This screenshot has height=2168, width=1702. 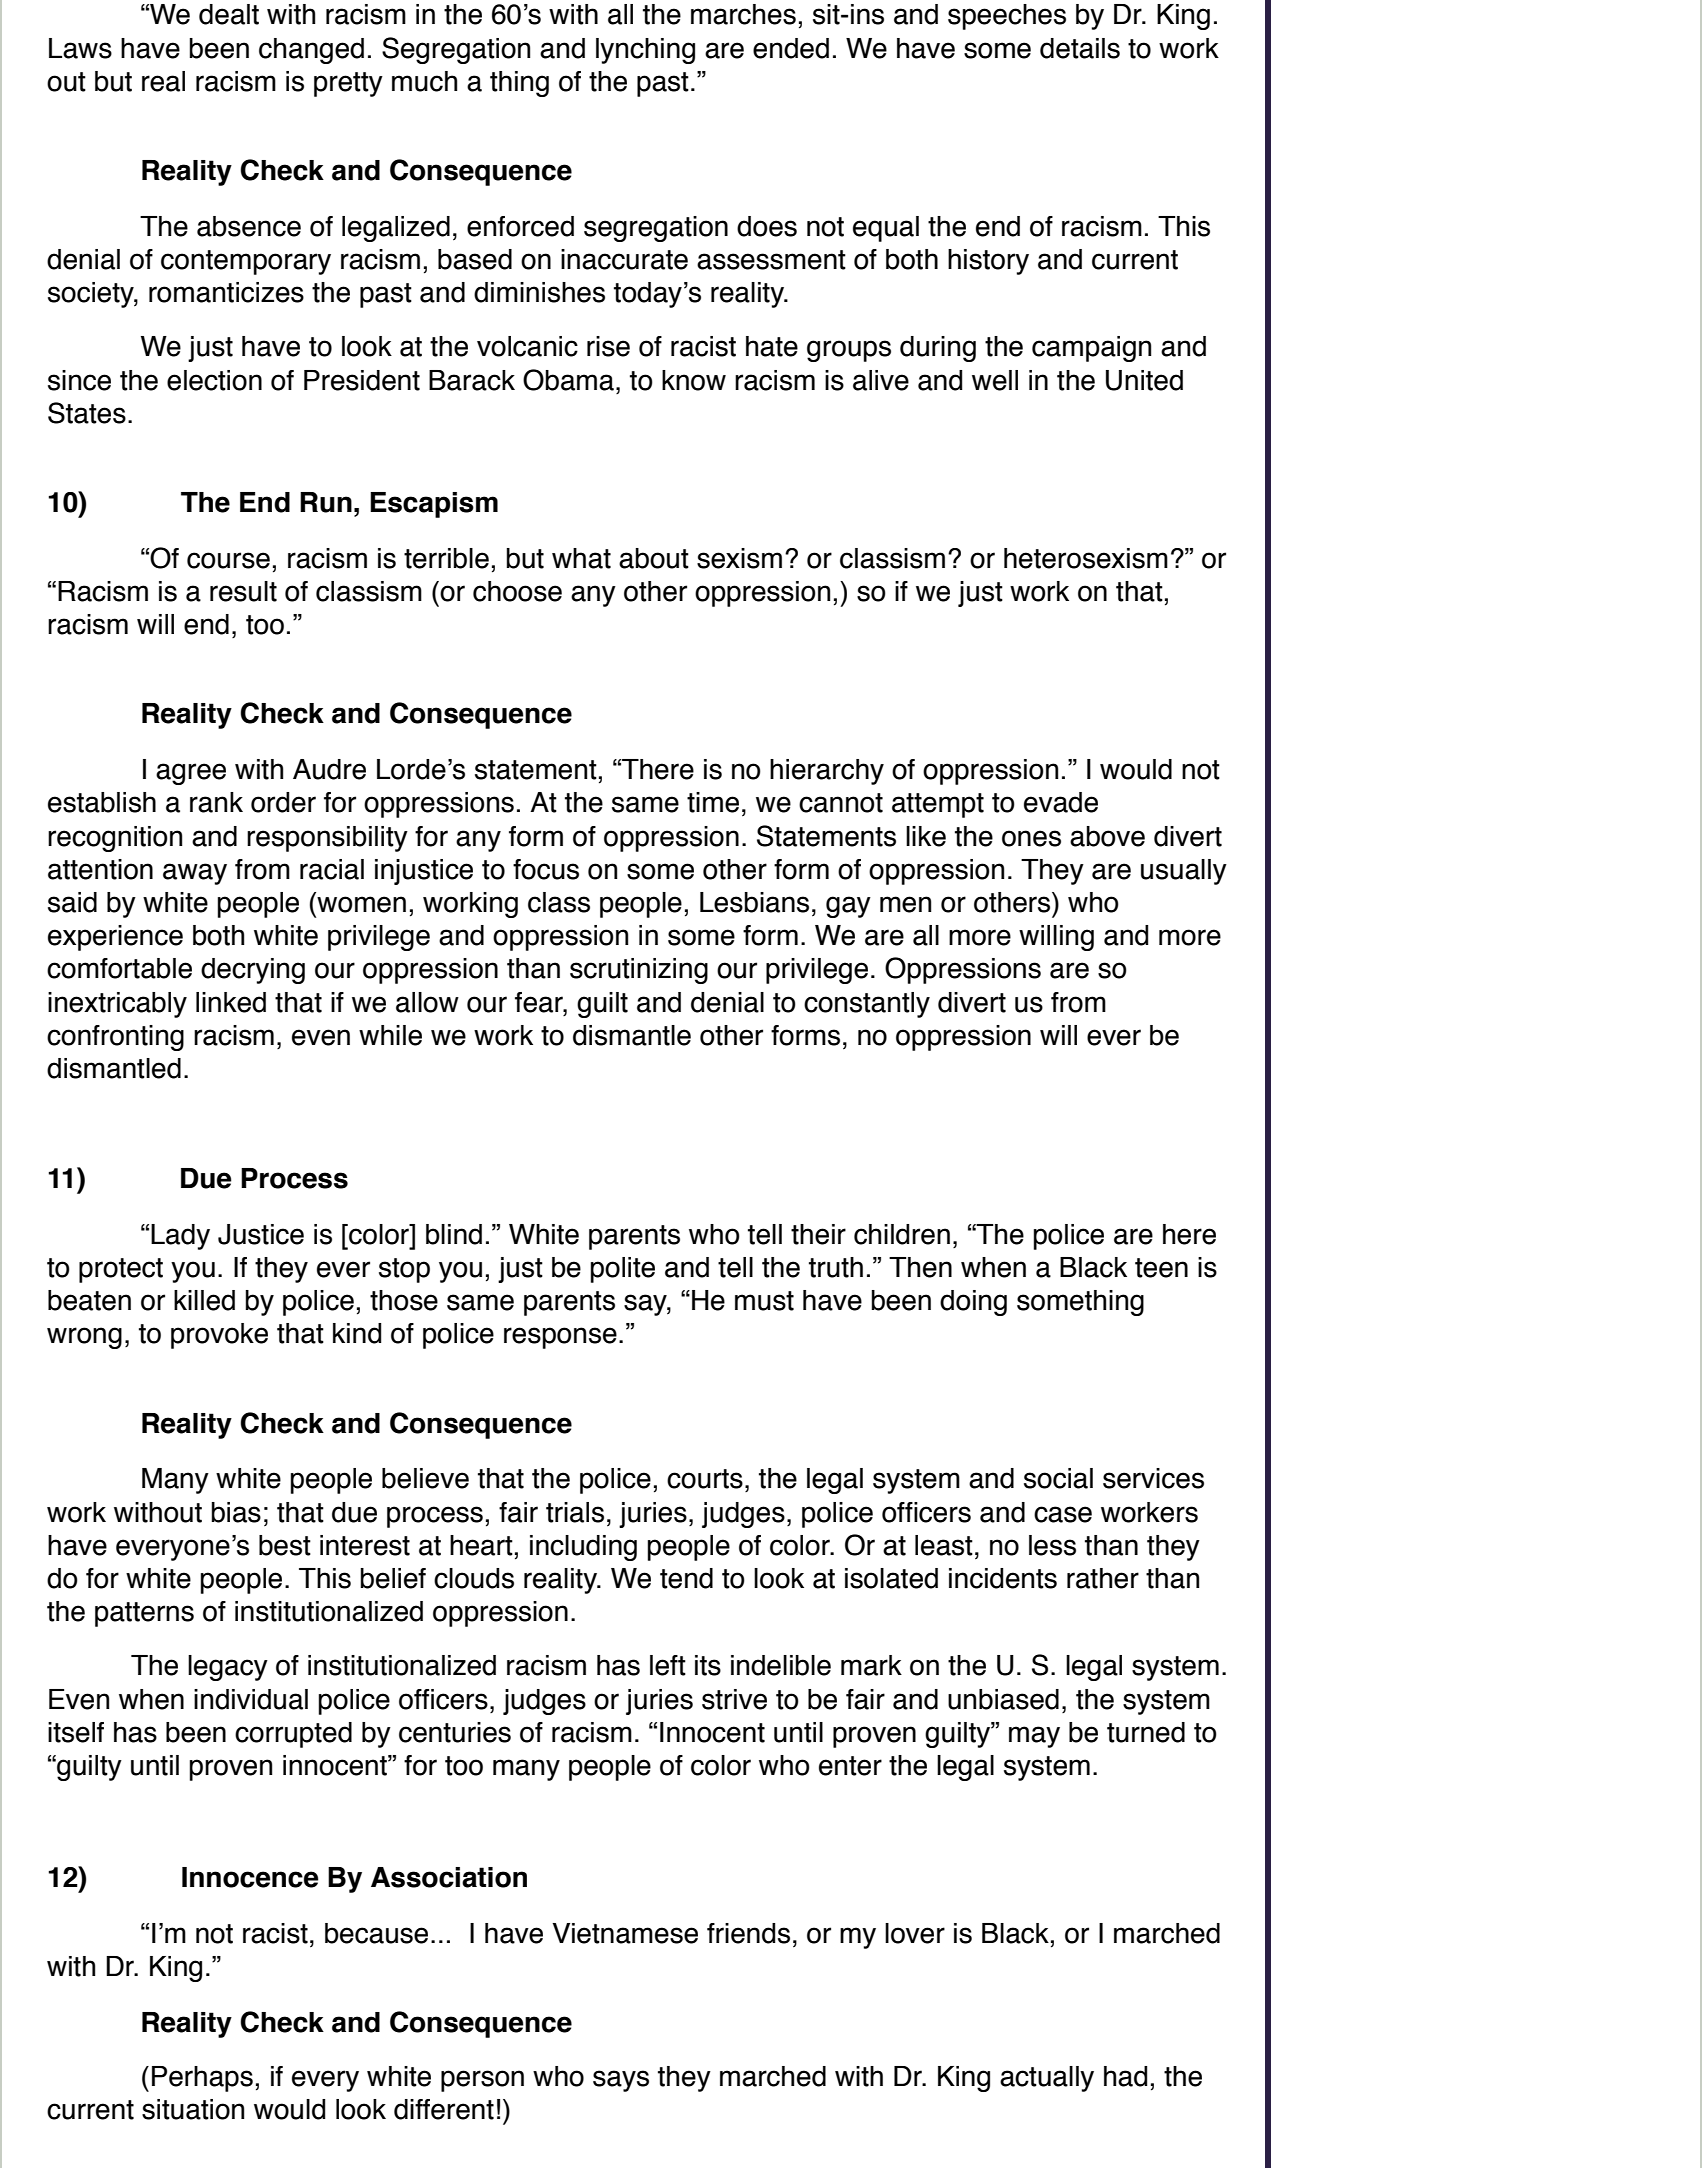 I want to click on time, so click(x=713, y=802).
